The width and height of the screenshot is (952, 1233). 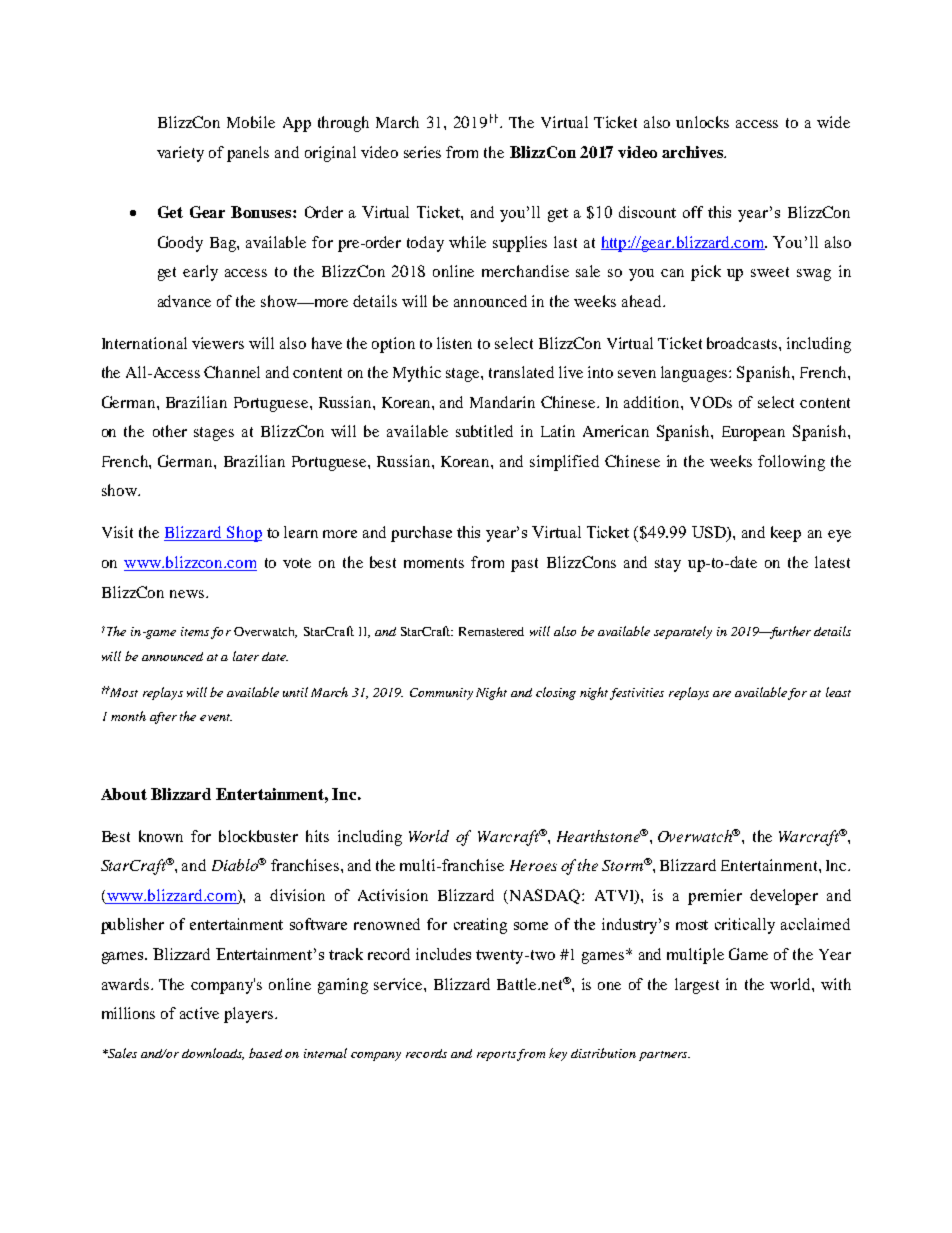 What do you see at coordinates (496, 1056) in the screenshot?
I see `reports` at bounding box center [496, 1056].
